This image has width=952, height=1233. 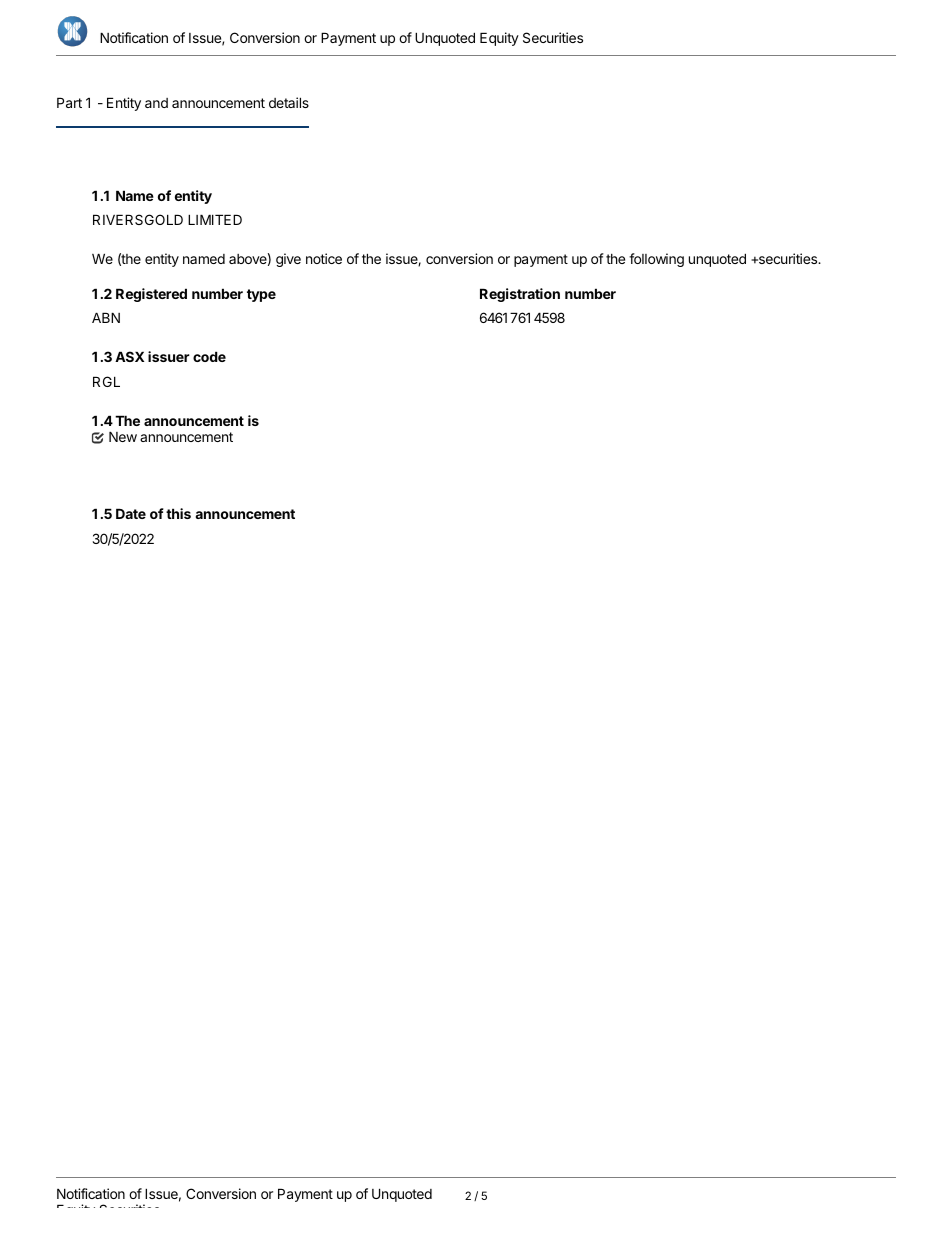 I want to click on Registration, so click(x=520, y=295).
